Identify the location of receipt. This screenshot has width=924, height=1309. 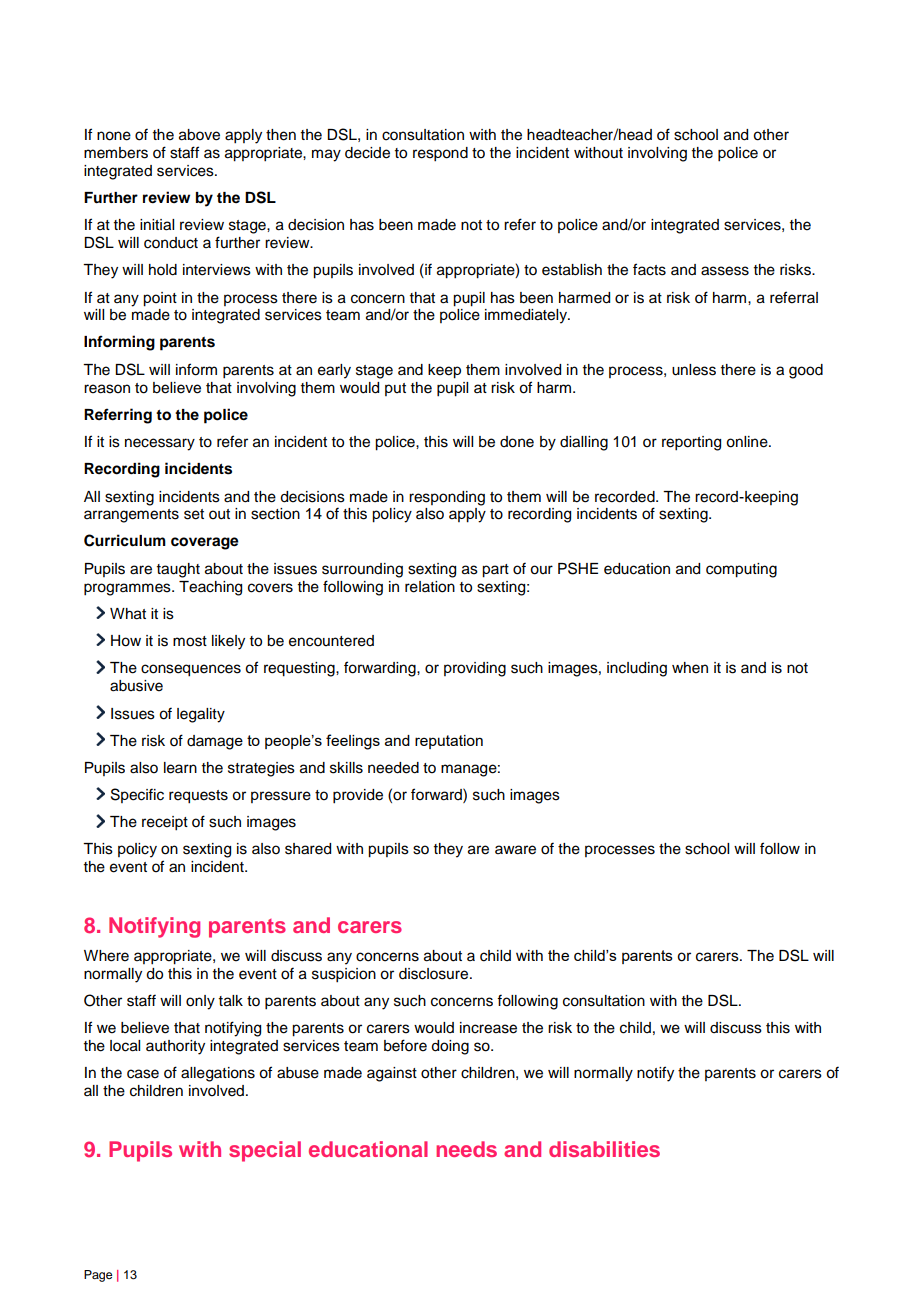
(165, 823).
